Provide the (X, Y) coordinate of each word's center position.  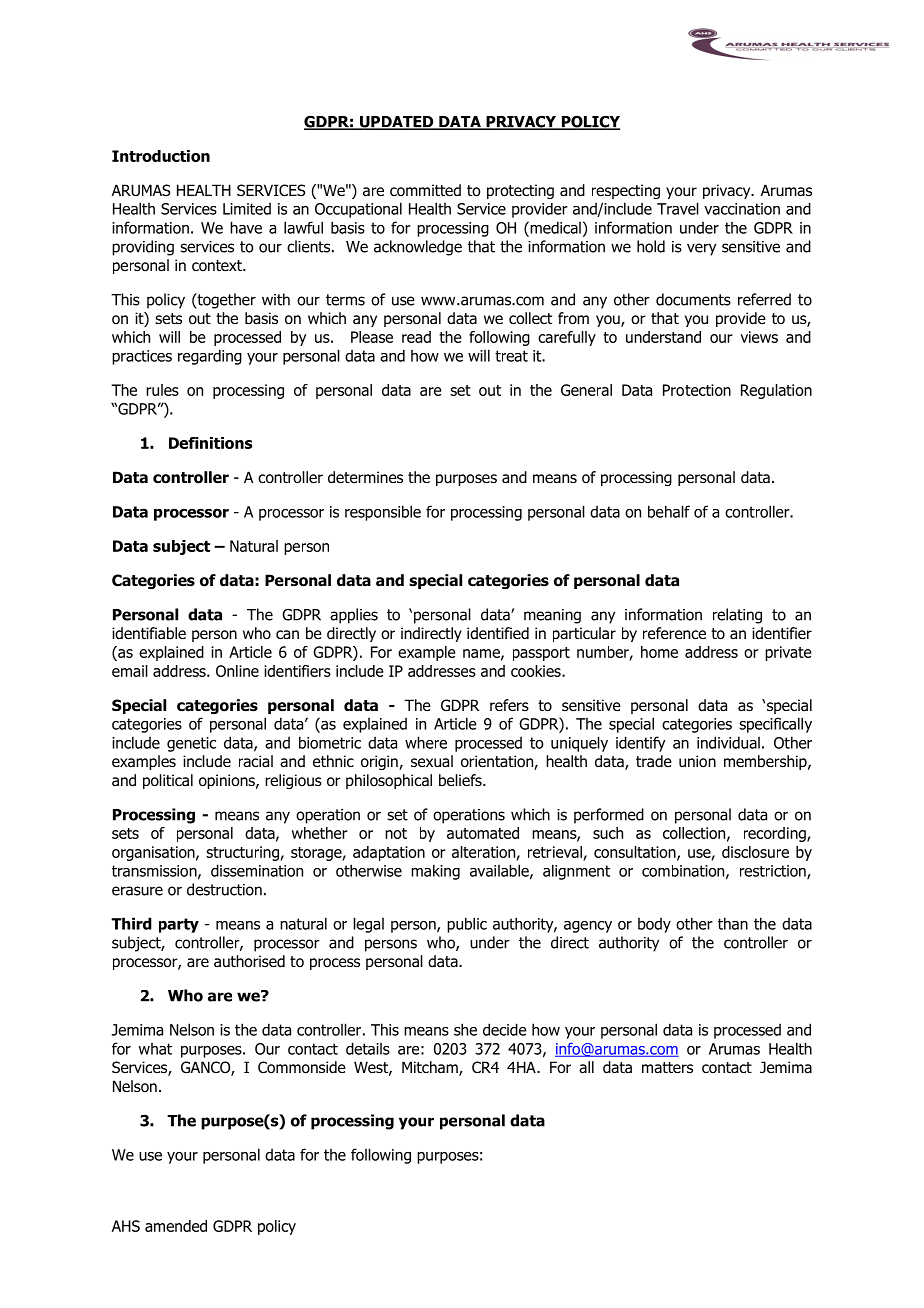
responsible (383, 513)
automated (483, 833)
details (368, 1048)
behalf (669, 511)
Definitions (210, 443)
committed (425, 190)
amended (176, 1226)
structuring (243, 853)
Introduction (161, 156)
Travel (678, 208)
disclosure (755, 852)
